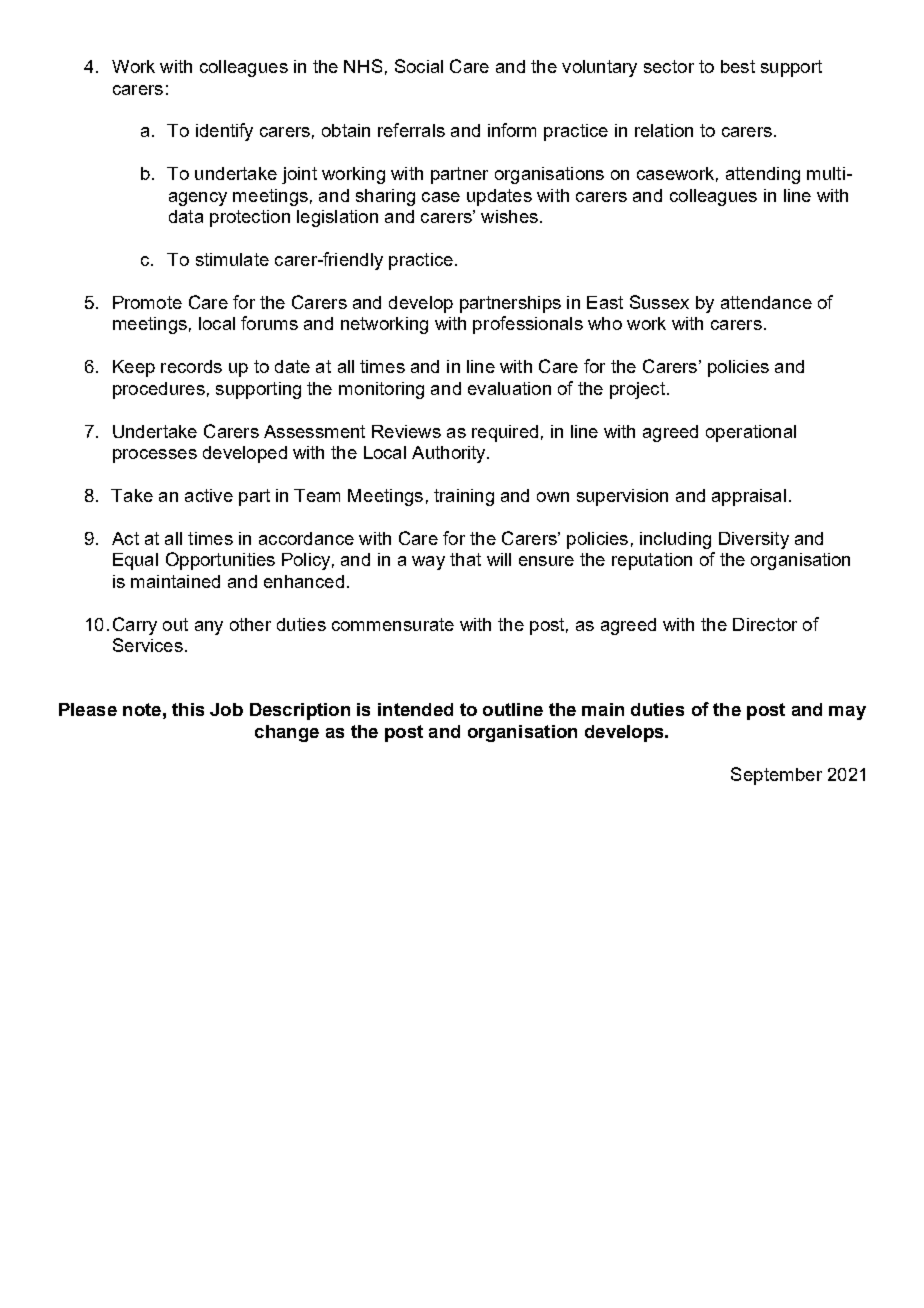  Describe the element at coordinates (738, 66) in the screenshot. I see `best` at that location.
